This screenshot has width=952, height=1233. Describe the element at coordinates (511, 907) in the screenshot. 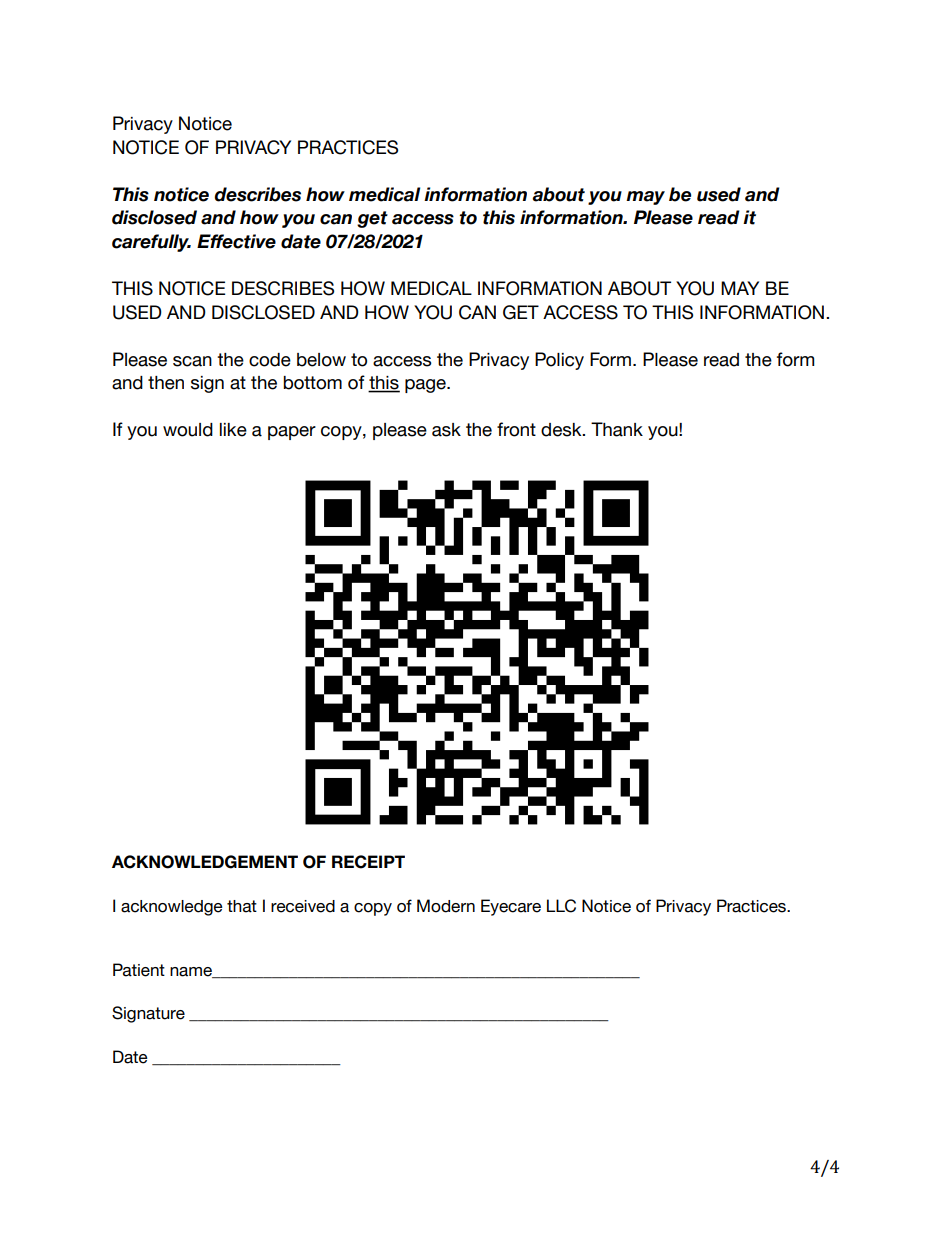

I see `Eyecare` at that location.
